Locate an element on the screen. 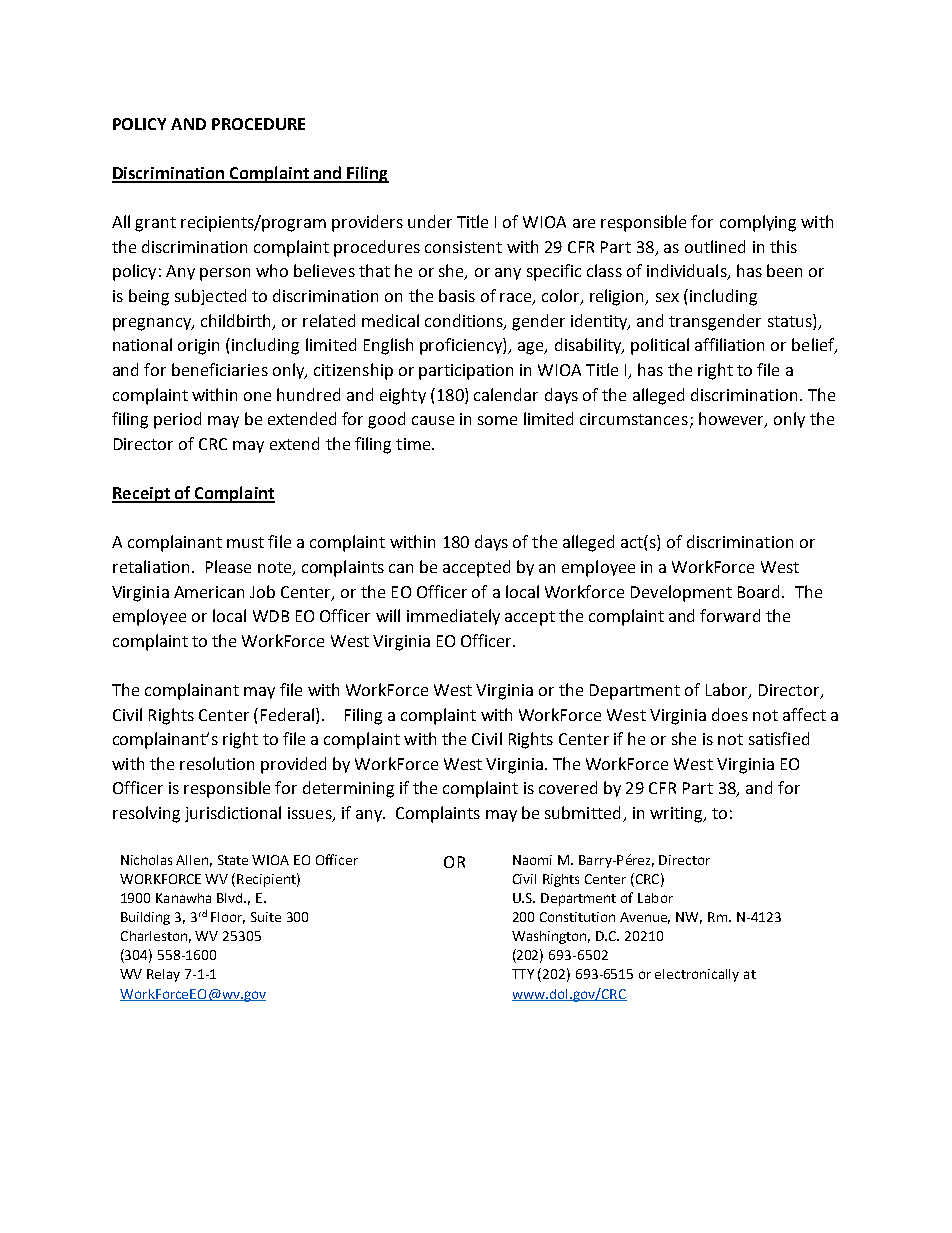 Image resolution: width=952 pixels, height=1233 pixels. forward is located at coordinates (730, 615).
